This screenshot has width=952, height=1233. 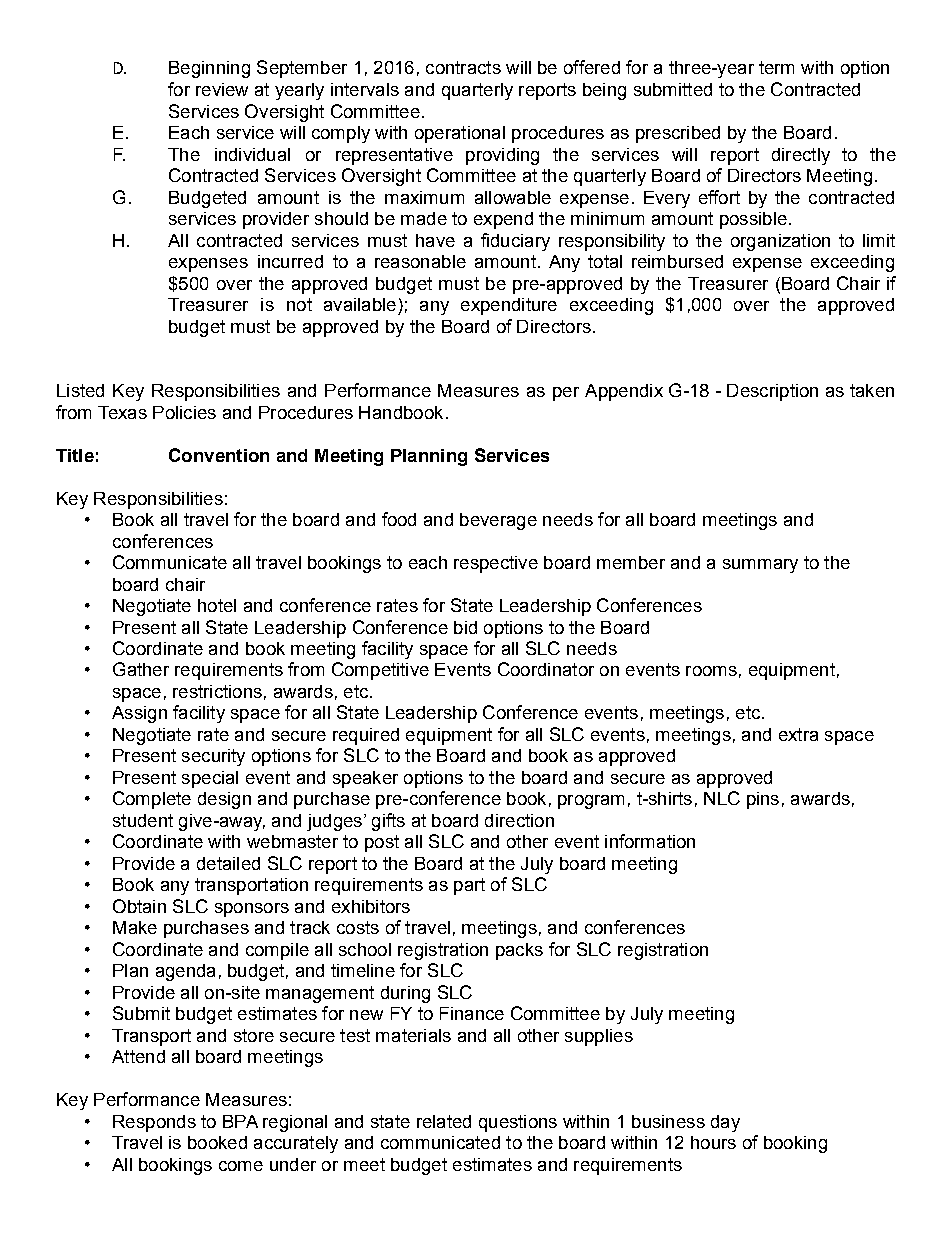 I want to click on review, so click(x=222, y=89).
